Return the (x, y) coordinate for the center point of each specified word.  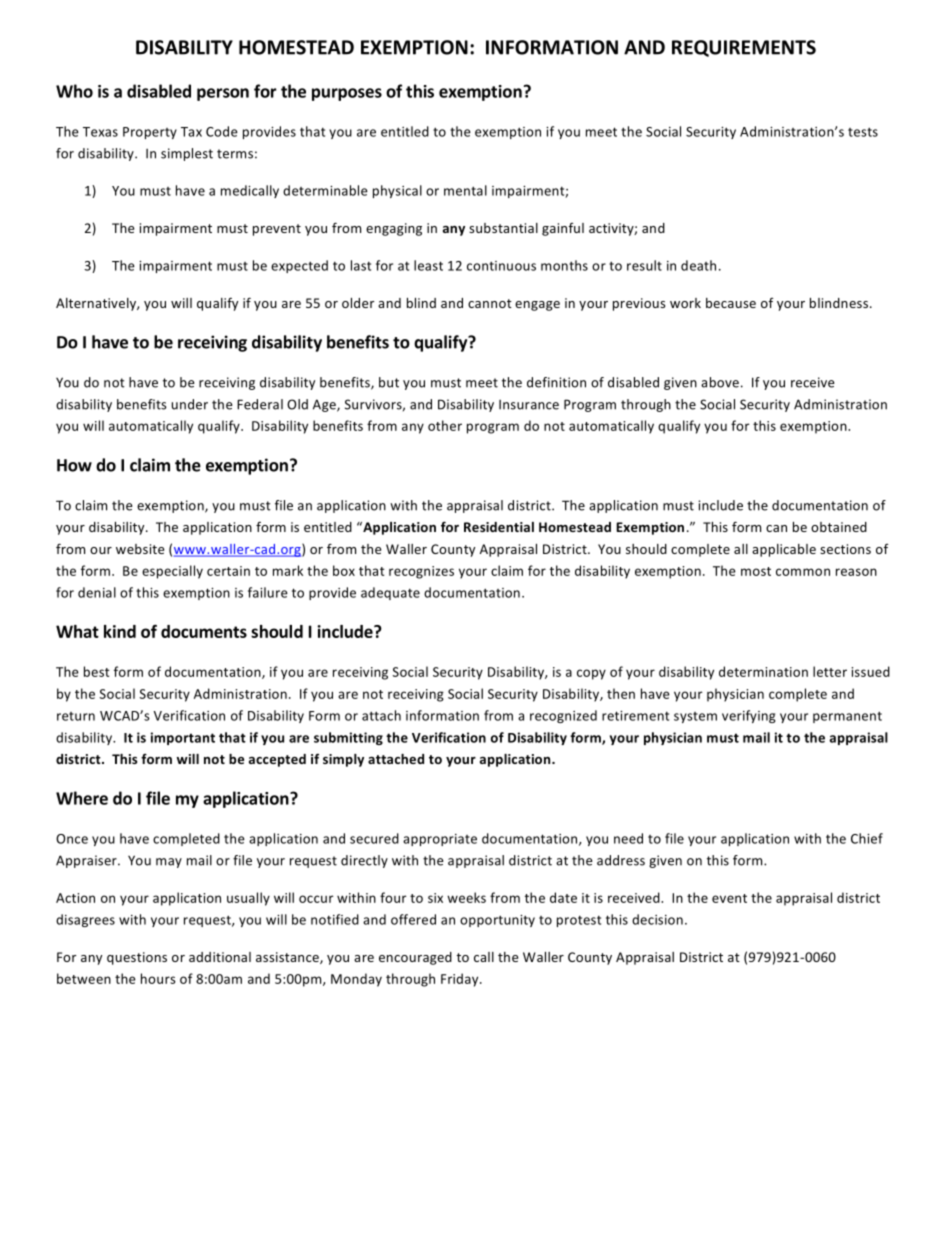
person (223, 94)
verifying (749, 716)
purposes (347, 94)
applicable (784, 550)
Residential (499, 527)
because (731, 303)
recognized (563, 716)
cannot (490, 303)
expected (299, 266)
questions (137, 958)
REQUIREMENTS (744, 48)
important (183, 738)
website (140, 549)
